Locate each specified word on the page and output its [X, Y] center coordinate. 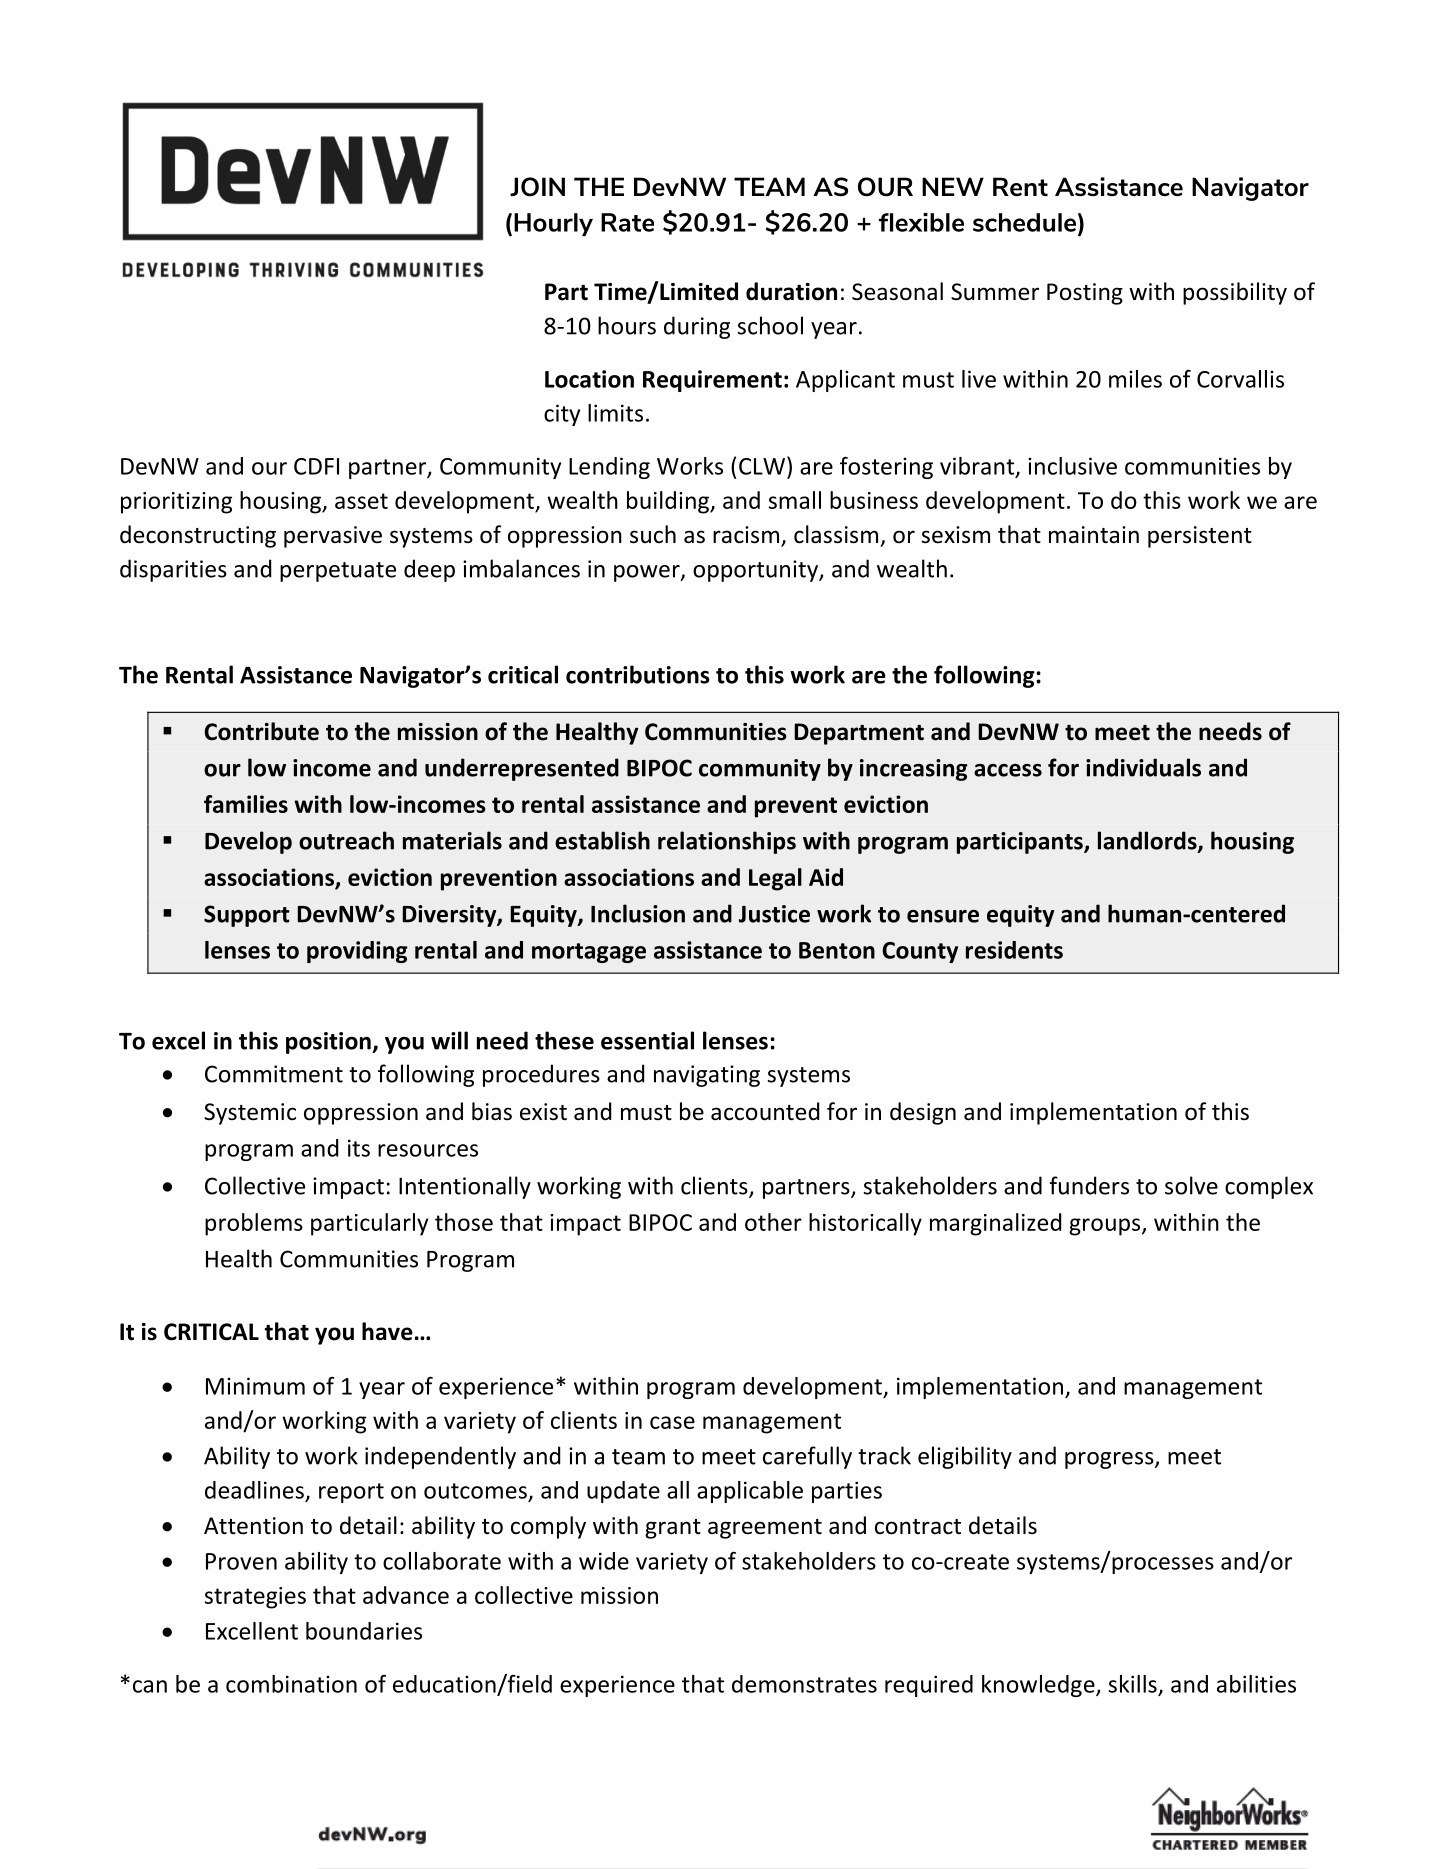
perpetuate [338, 572]
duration [791, 291]
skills [1133, 1684]
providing [357, 952]
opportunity [756, 571]
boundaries [364, 1631]
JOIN [537, 187]
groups [1106, 1227]
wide [604, 1561]
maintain [1094, 535]
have [387, 1331]
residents [1014, 950]
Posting [1085, 294]
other [773, 1222]
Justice [774, 914]
